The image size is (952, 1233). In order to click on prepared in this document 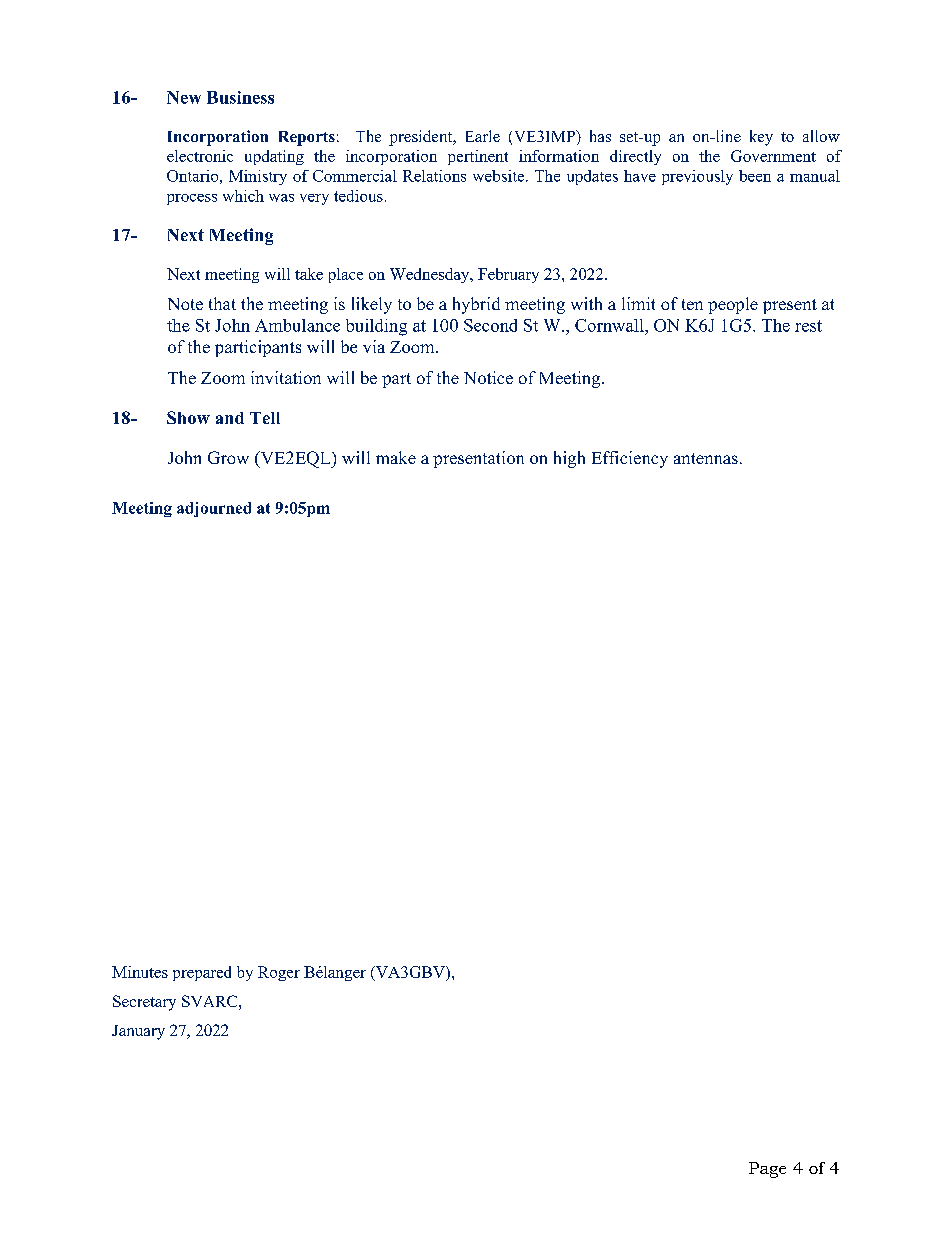, I will do `click(202, 973)`.
